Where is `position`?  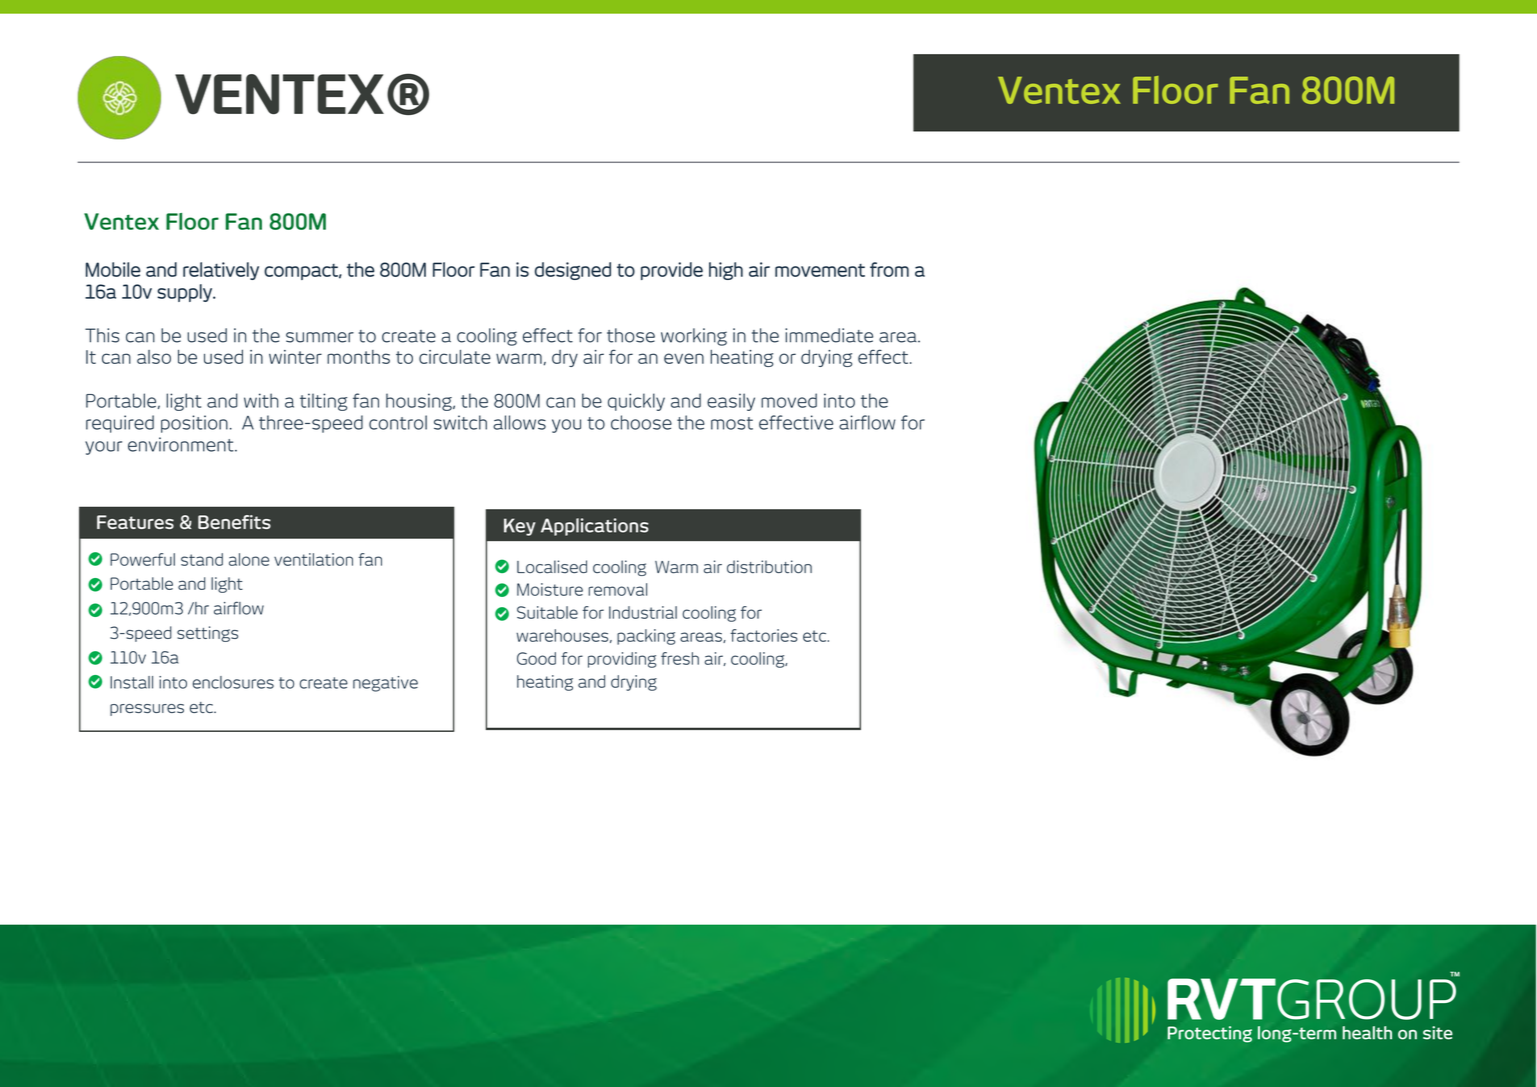
position is located at coordinates (194, 424).
